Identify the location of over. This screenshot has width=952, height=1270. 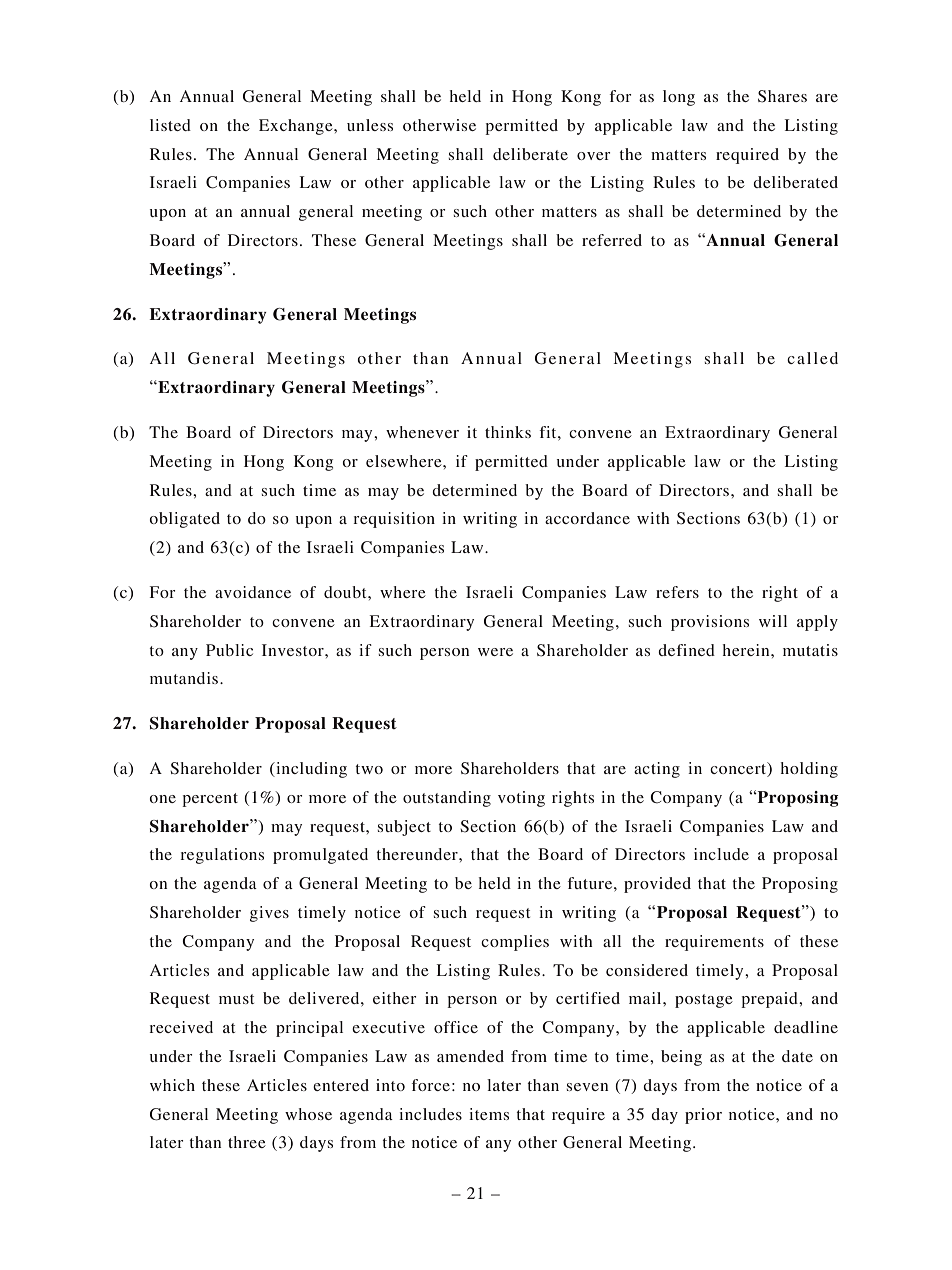
(594, 156).
